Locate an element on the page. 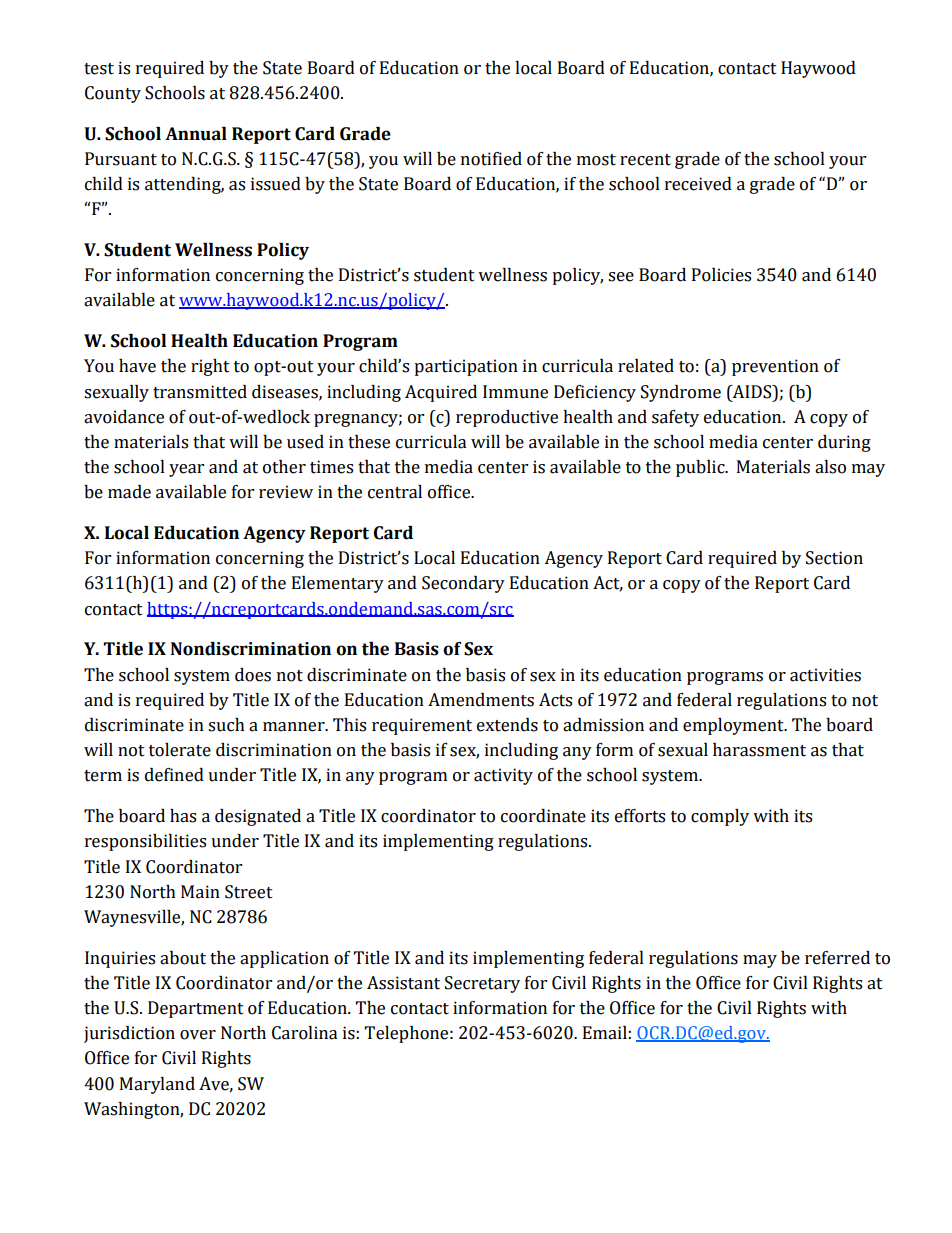 The width and height of the document is (952, 1233). received is located at coordinates (698, 184).
